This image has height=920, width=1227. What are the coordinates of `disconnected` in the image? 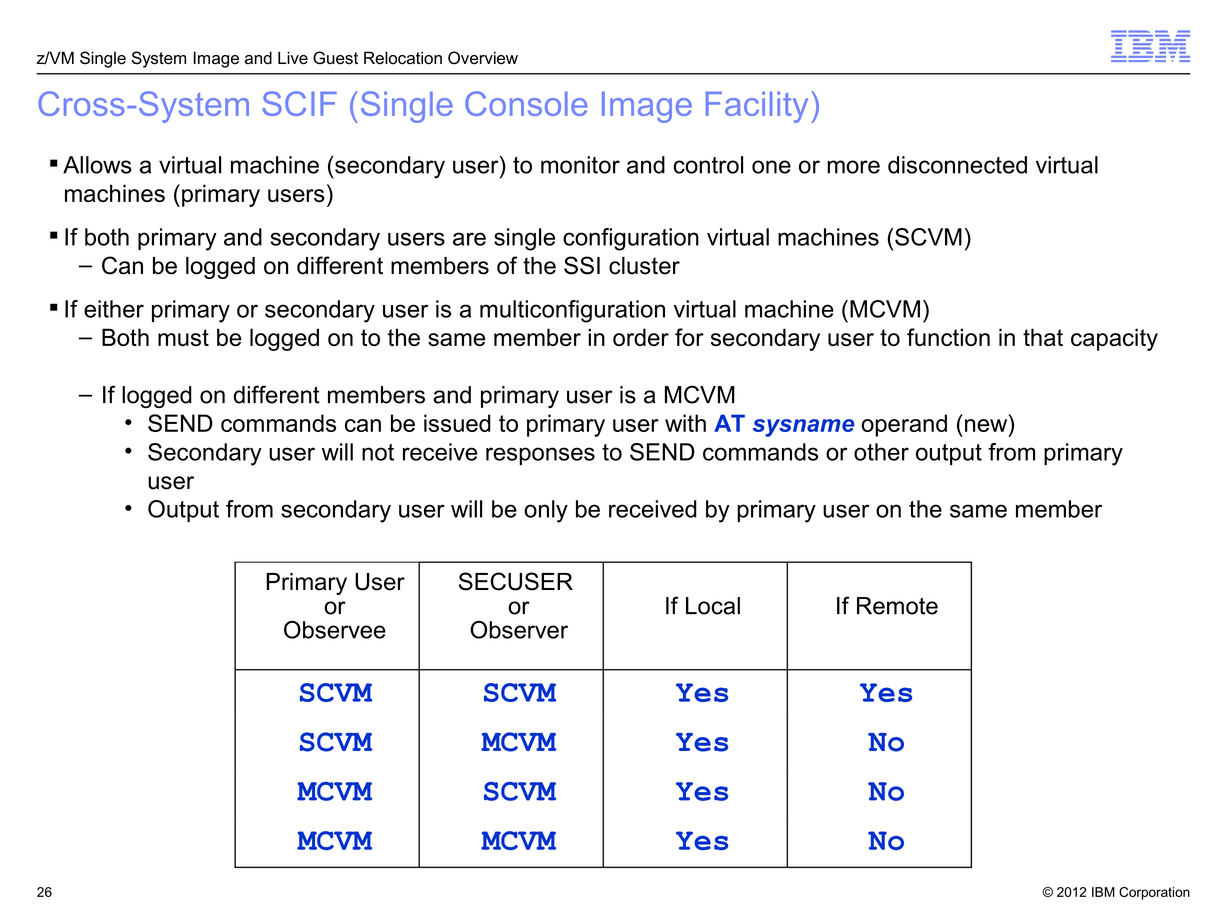 It's located at (957, 165).
